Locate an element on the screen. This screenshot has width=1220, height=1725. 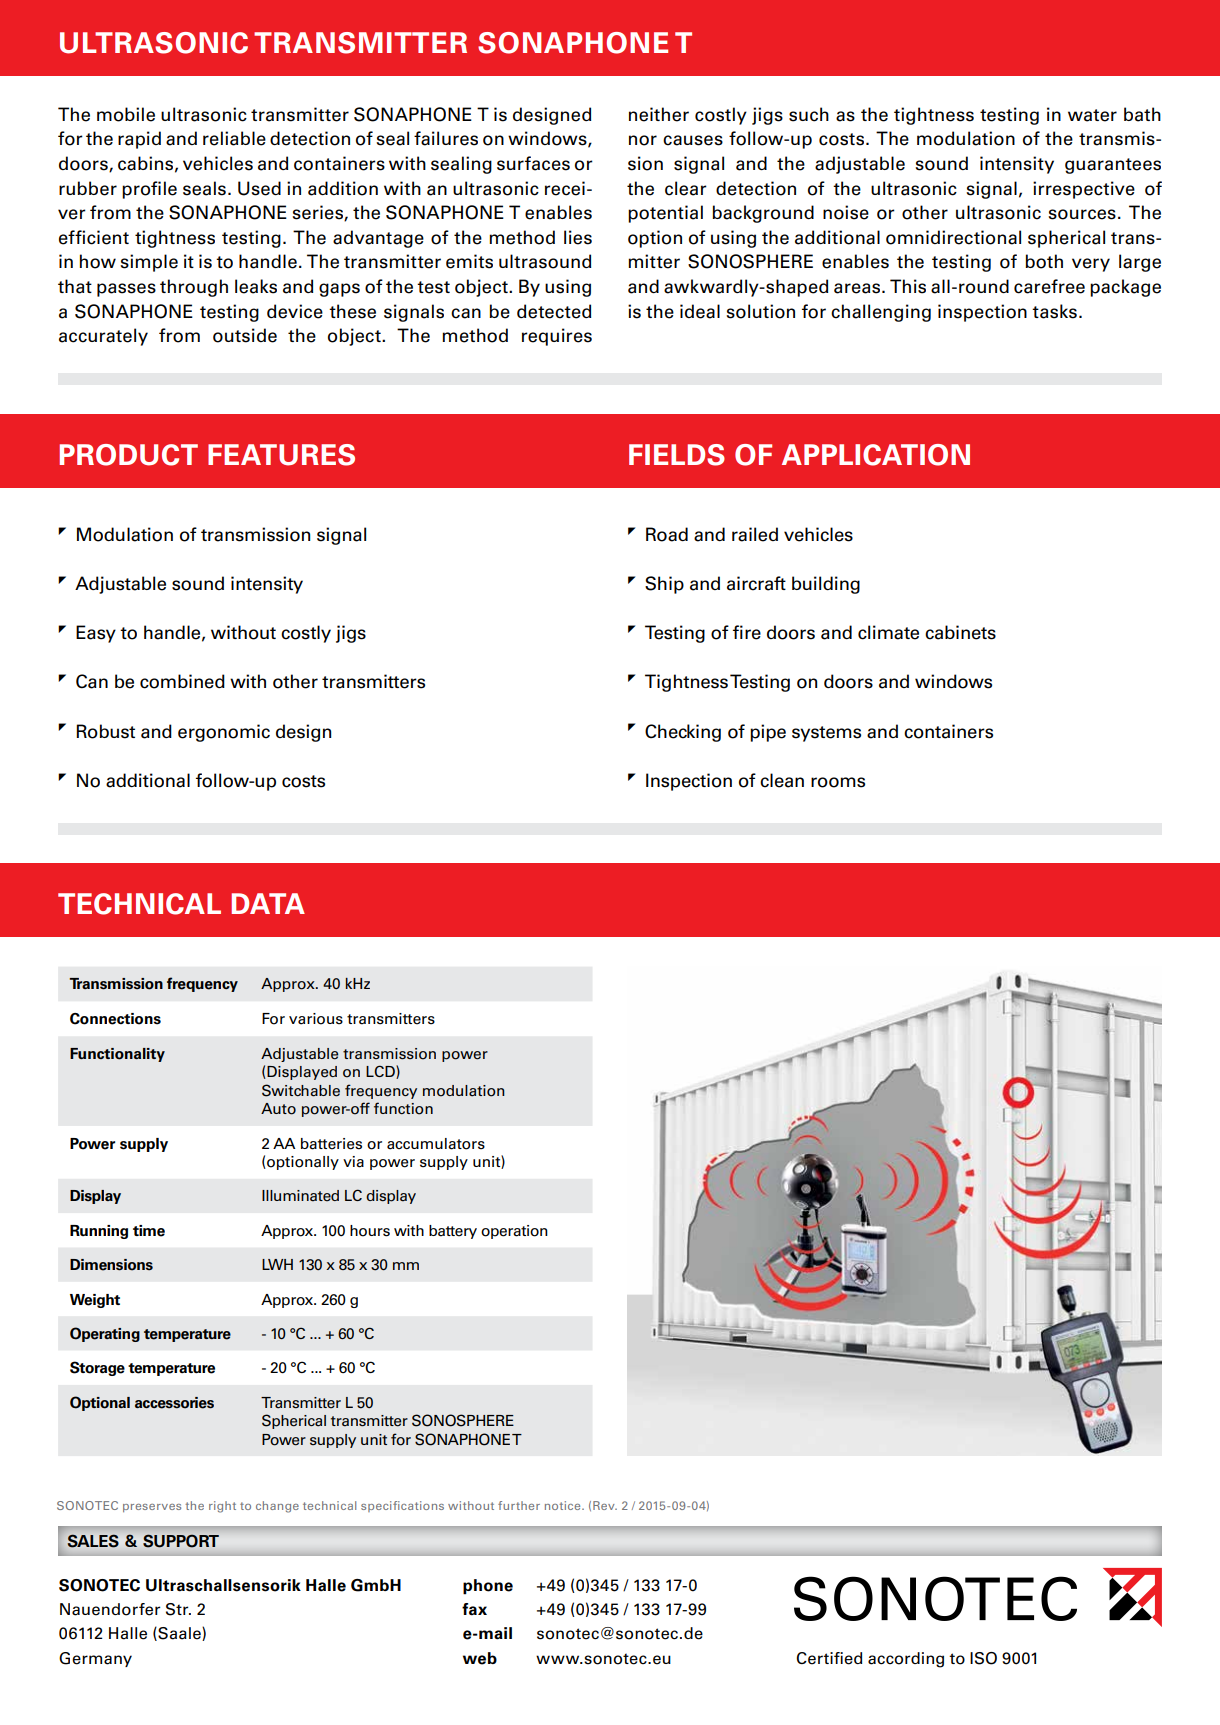
Str is located at coordinates (178, 1609).
